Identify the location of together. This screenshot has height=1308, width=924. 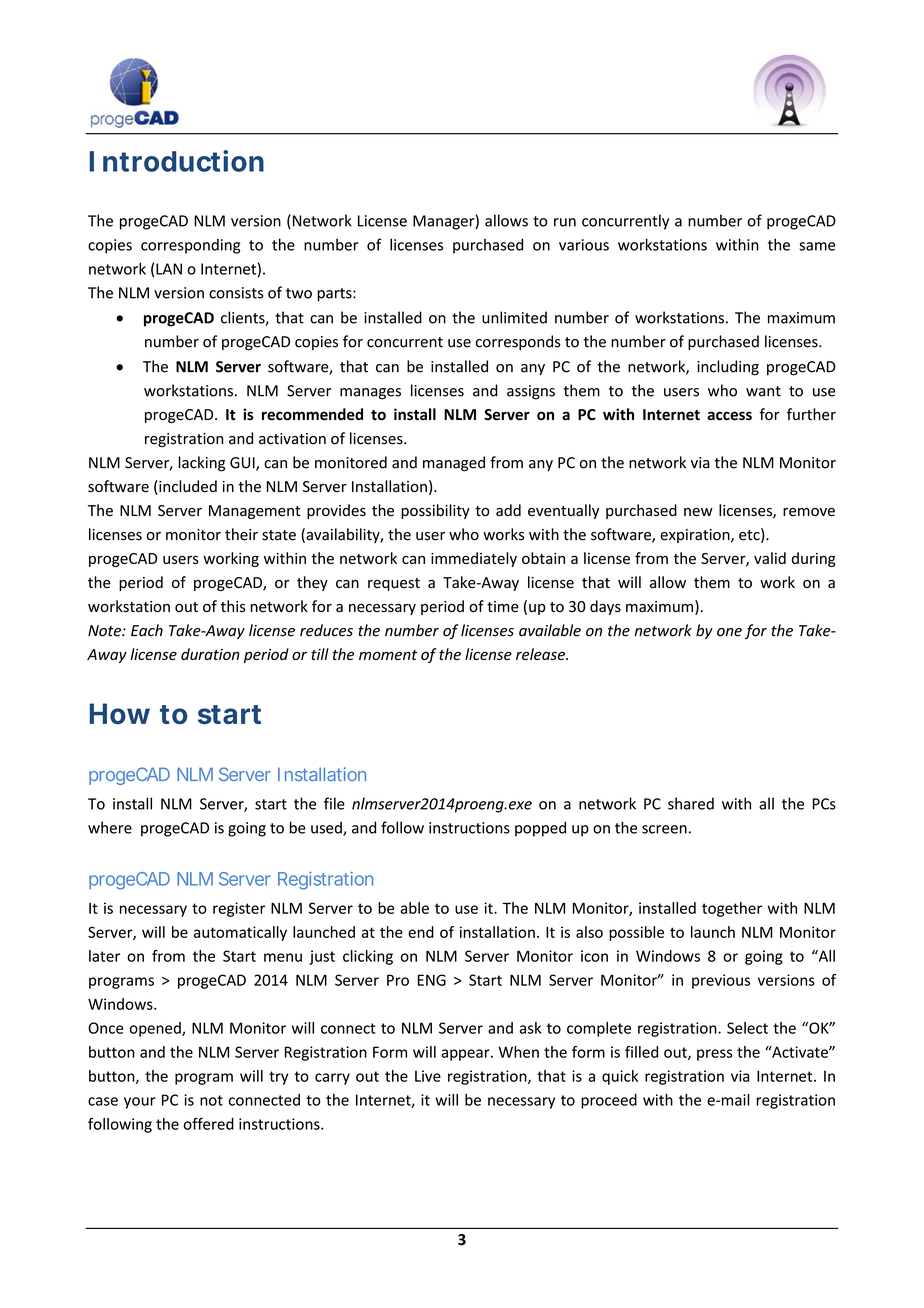
(732, 909).
